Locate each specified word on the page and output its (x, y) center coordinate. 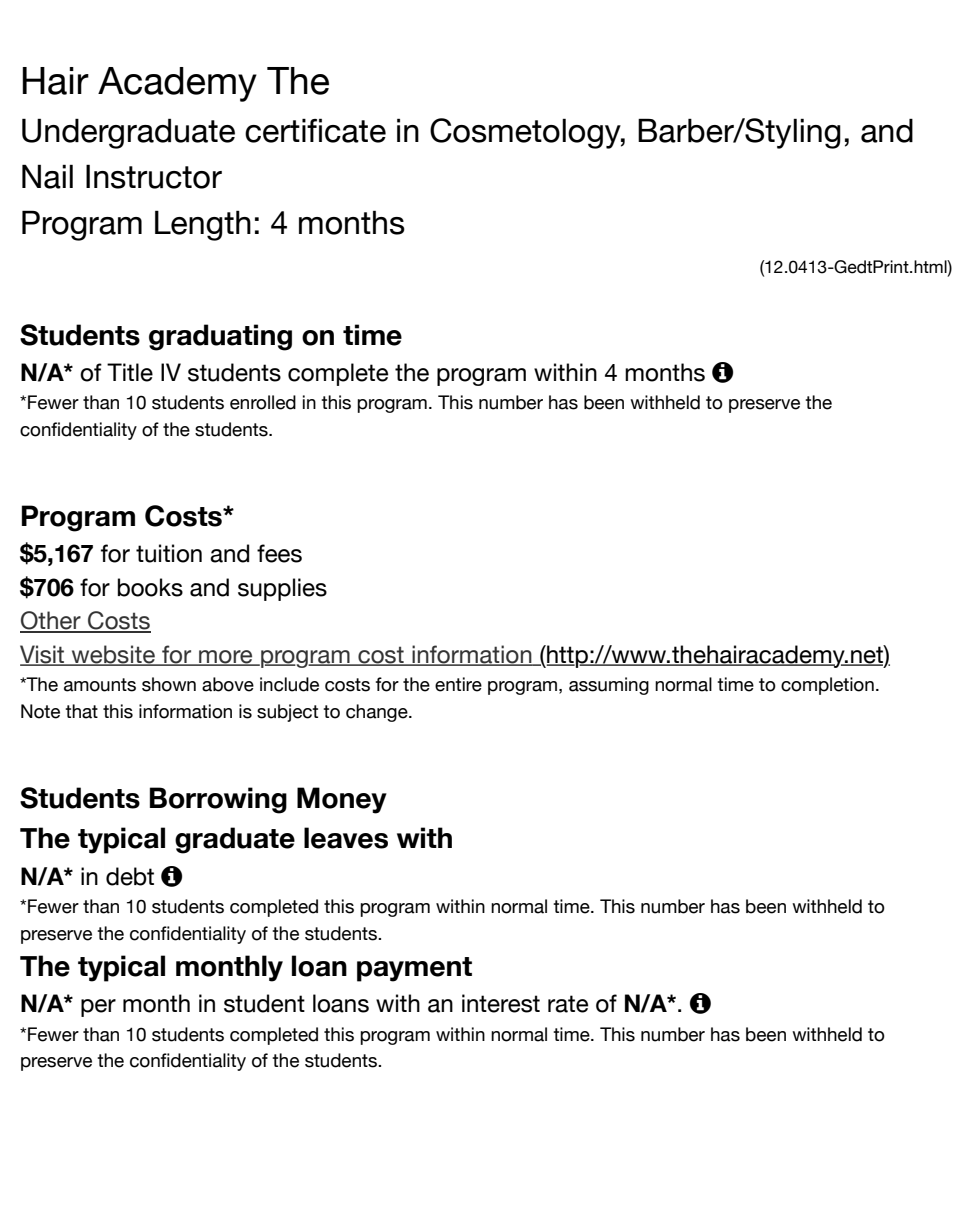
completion (827, 686)
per (98, 1008)
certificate (315, 130)
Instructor (154, 176)
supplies (282, 589)
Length (203, 225)
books (150, 587)
